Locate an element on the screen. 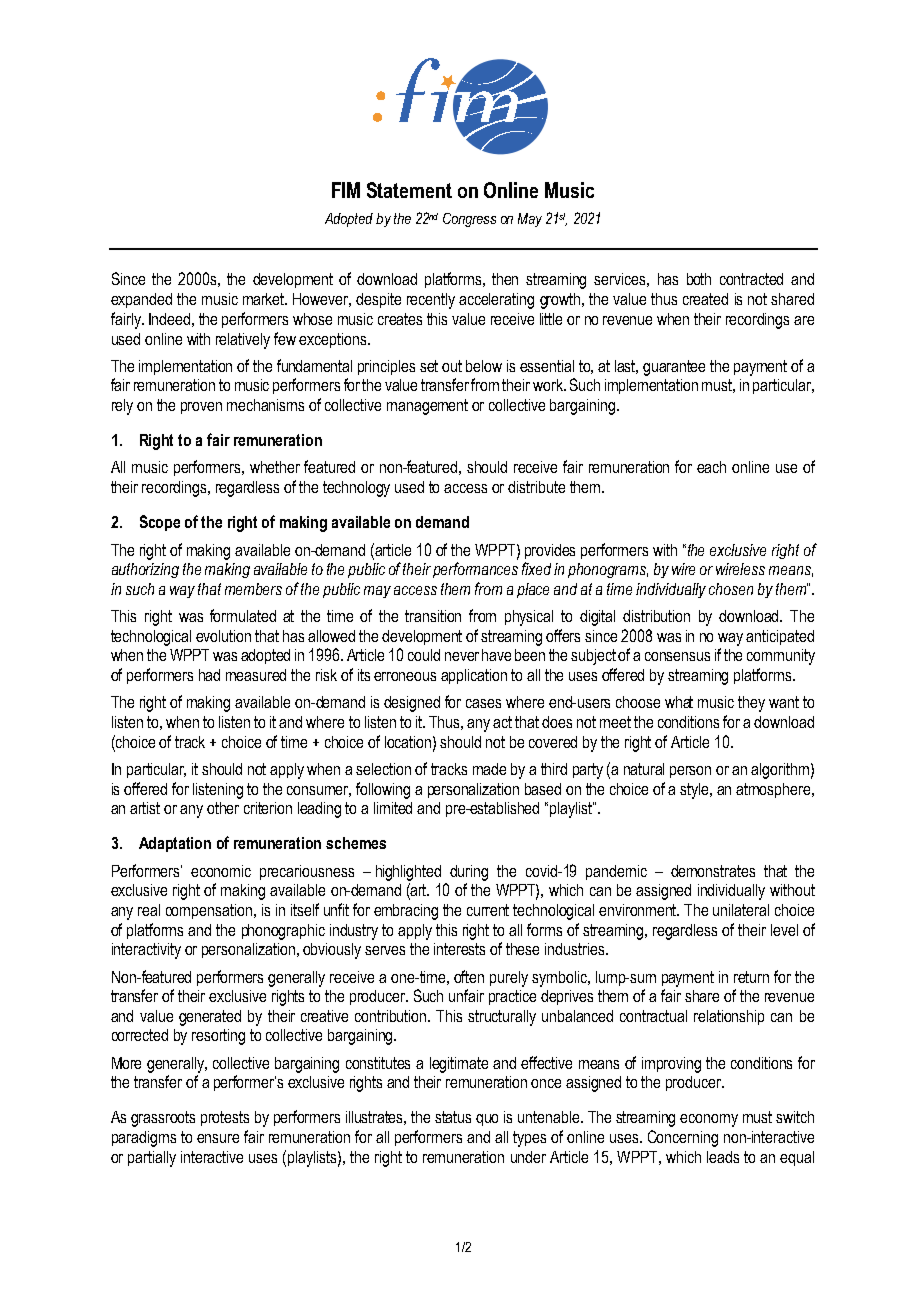 This screenshot has width=924, height=1308. both is located at coordinates (699, 279).
